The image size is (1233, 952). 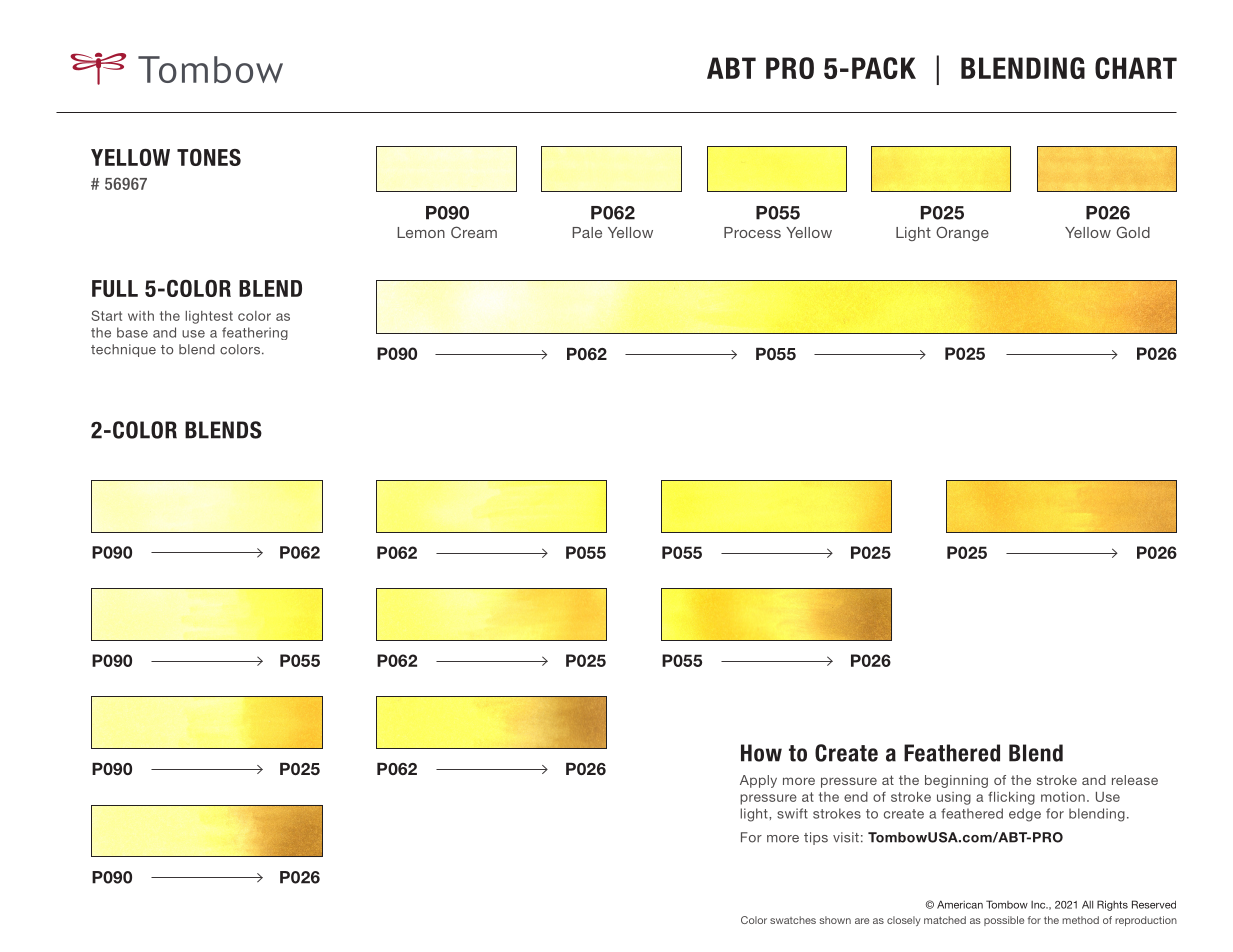 What do you see at coordinates (793, 920) in the page?
I see `swatches` at bounding box center [793, 920].
